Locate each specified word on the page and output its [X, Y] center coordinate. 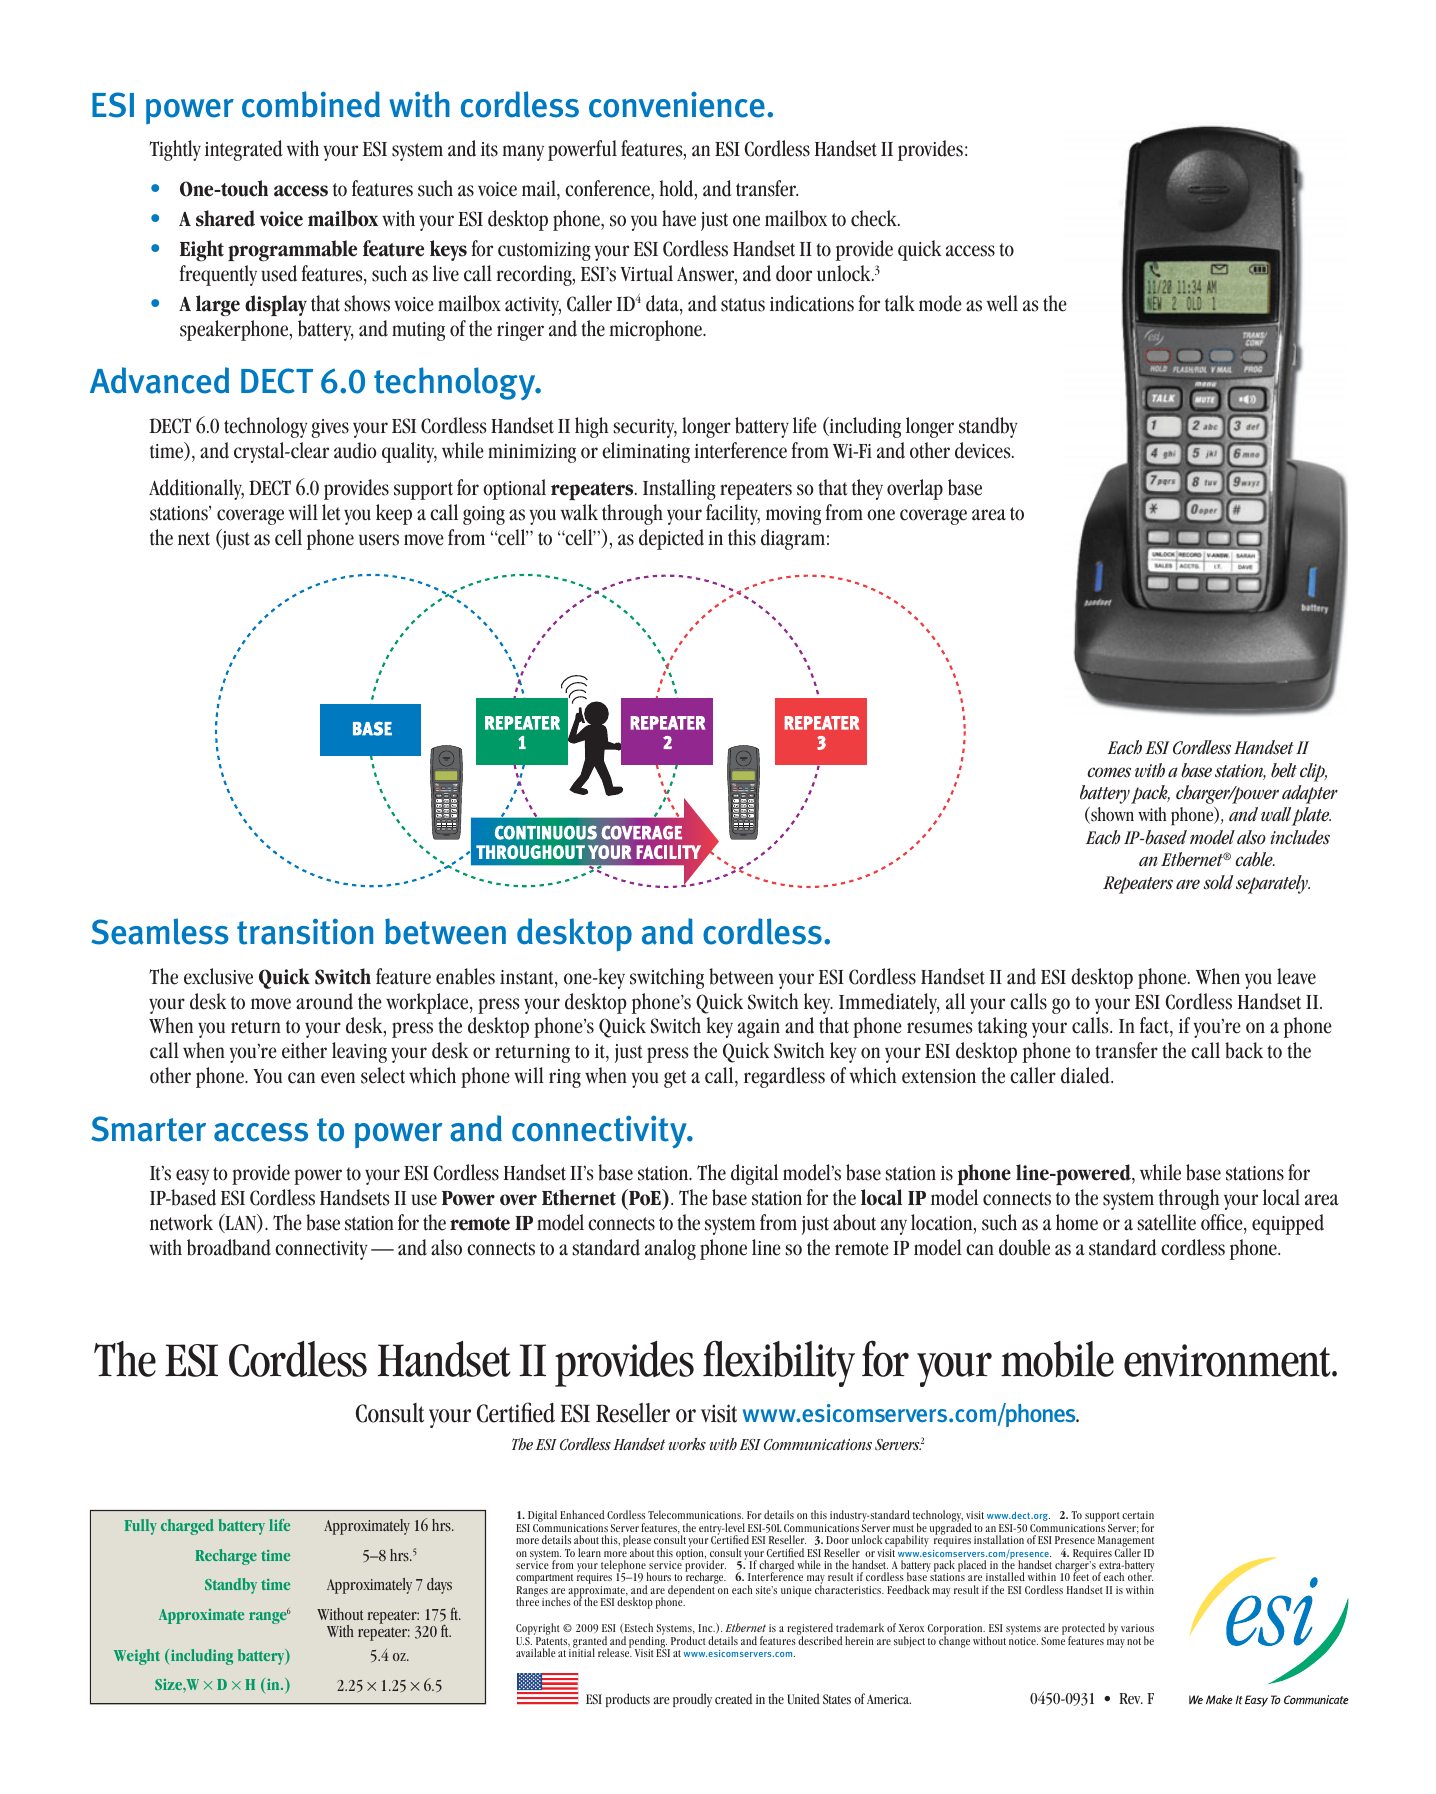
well [1002, 303]
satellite [1166, 1222]
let [331, 512]
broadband [229, 1247]
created [733, 1698]
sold [1219, 882]
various [1137, 1628]
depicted [671, 539]
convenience [677, 105]
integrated [244, 150]
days [439, 1586]
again [759, 1028]
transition [305, 931]
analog [670, 1249]
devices [984, 450]
